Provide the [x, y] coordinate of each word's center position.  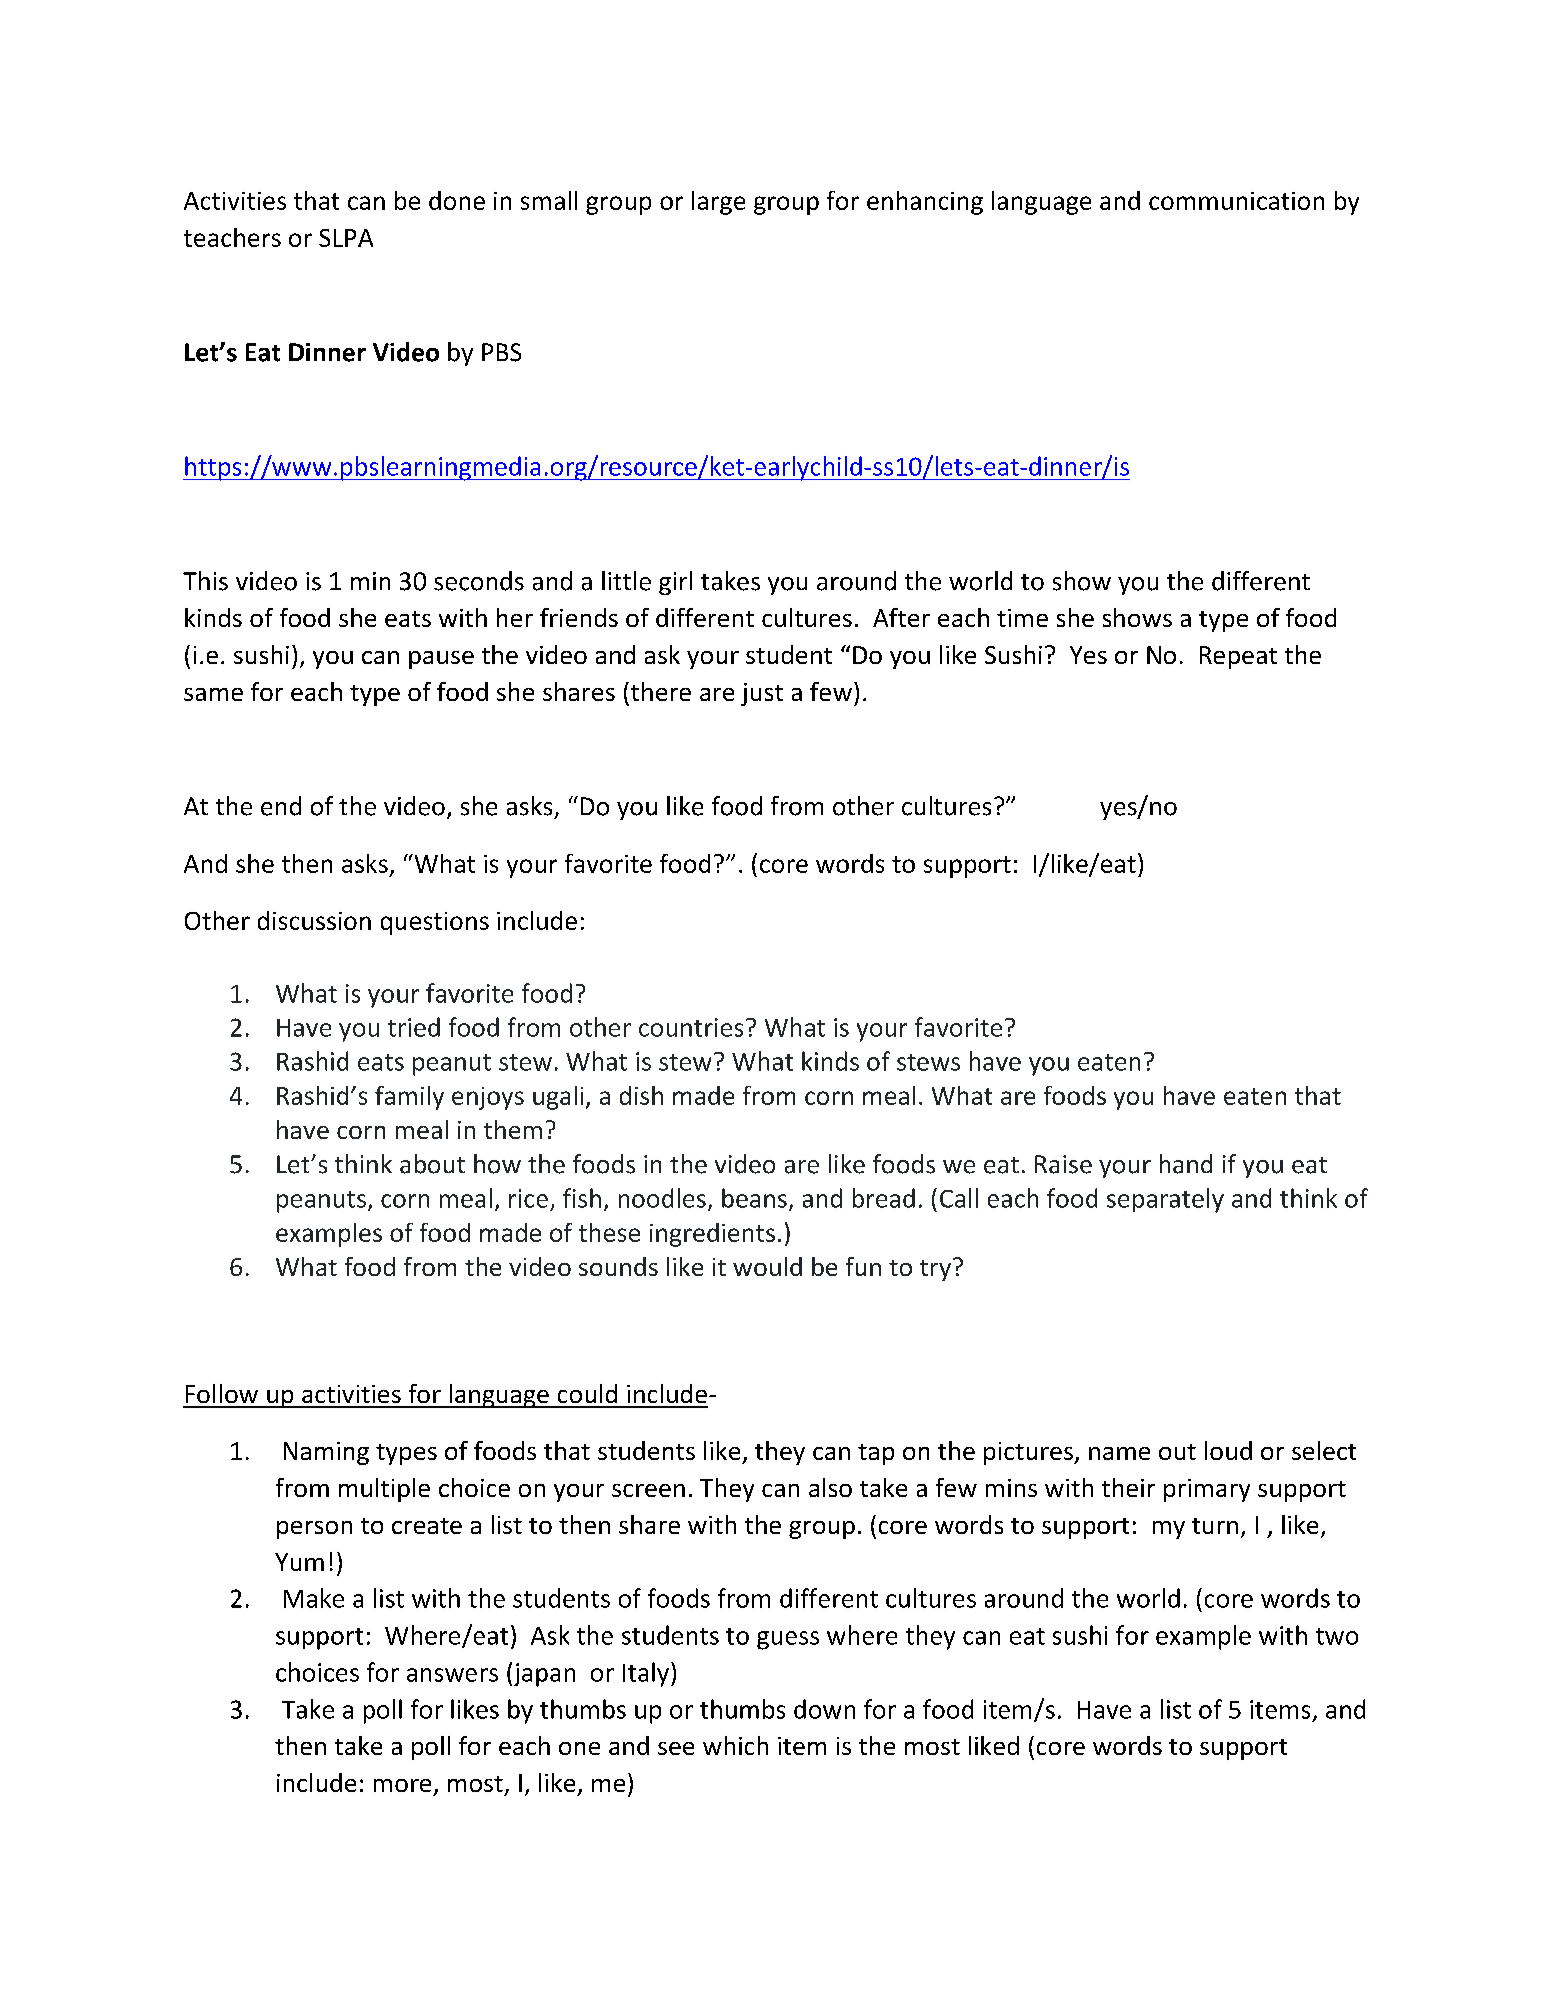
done [457, 200]
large [718, 203]
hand [1186, 1164]
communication [1236, 201]
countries [691, 1027]
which [735, 1745]
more [402, 1785]
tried [414, 1027]
